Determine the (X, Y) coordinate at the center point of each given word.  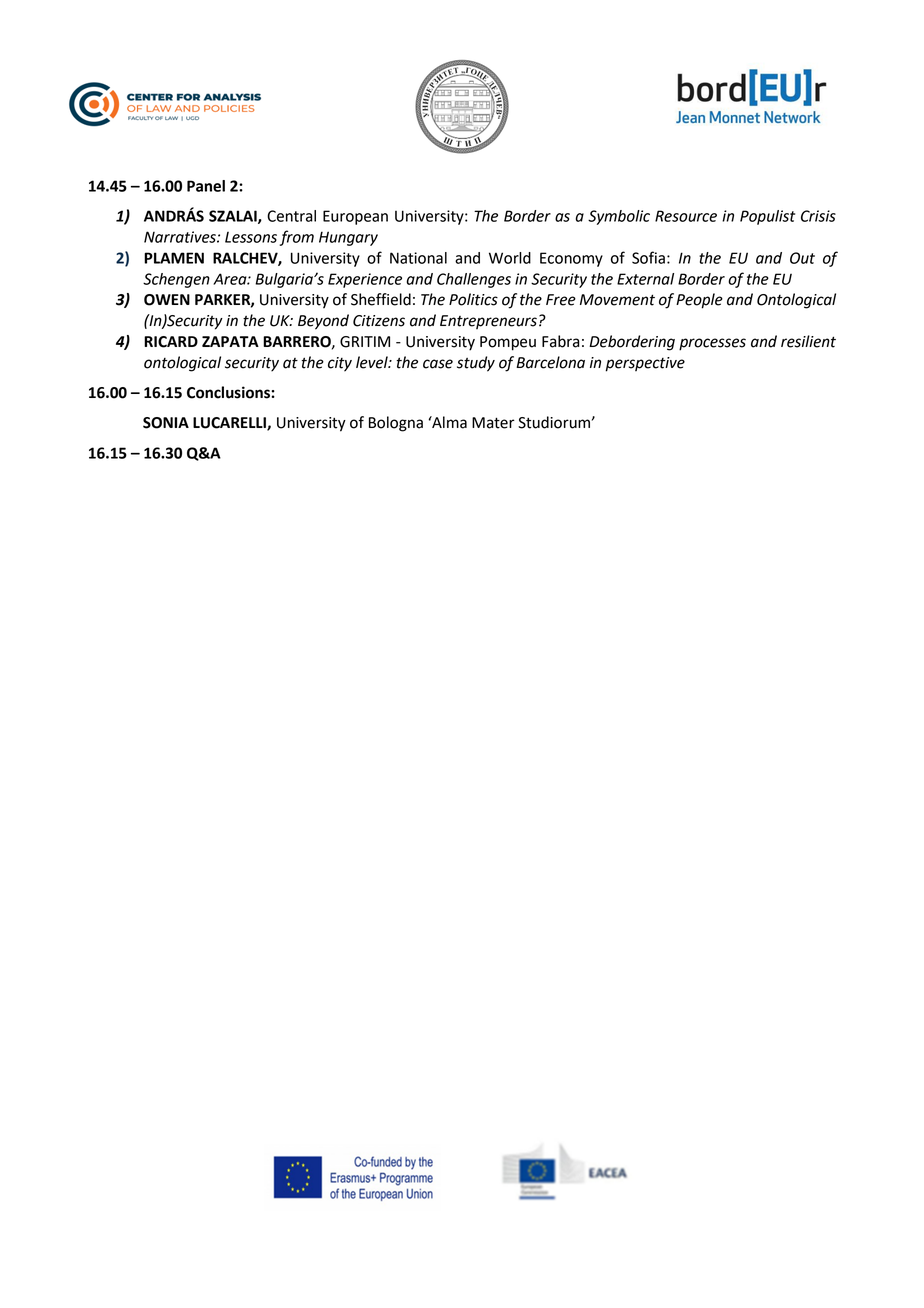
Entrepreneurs (488, 322)
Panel (206, 186)
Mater (493, 423)
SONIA (166, 423)
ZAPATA (230, 341)
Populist (767, 217)
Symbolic (619, 217)
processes (712, 344)
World (510, 258)
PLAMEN (174, 258)
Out (802, 258)
